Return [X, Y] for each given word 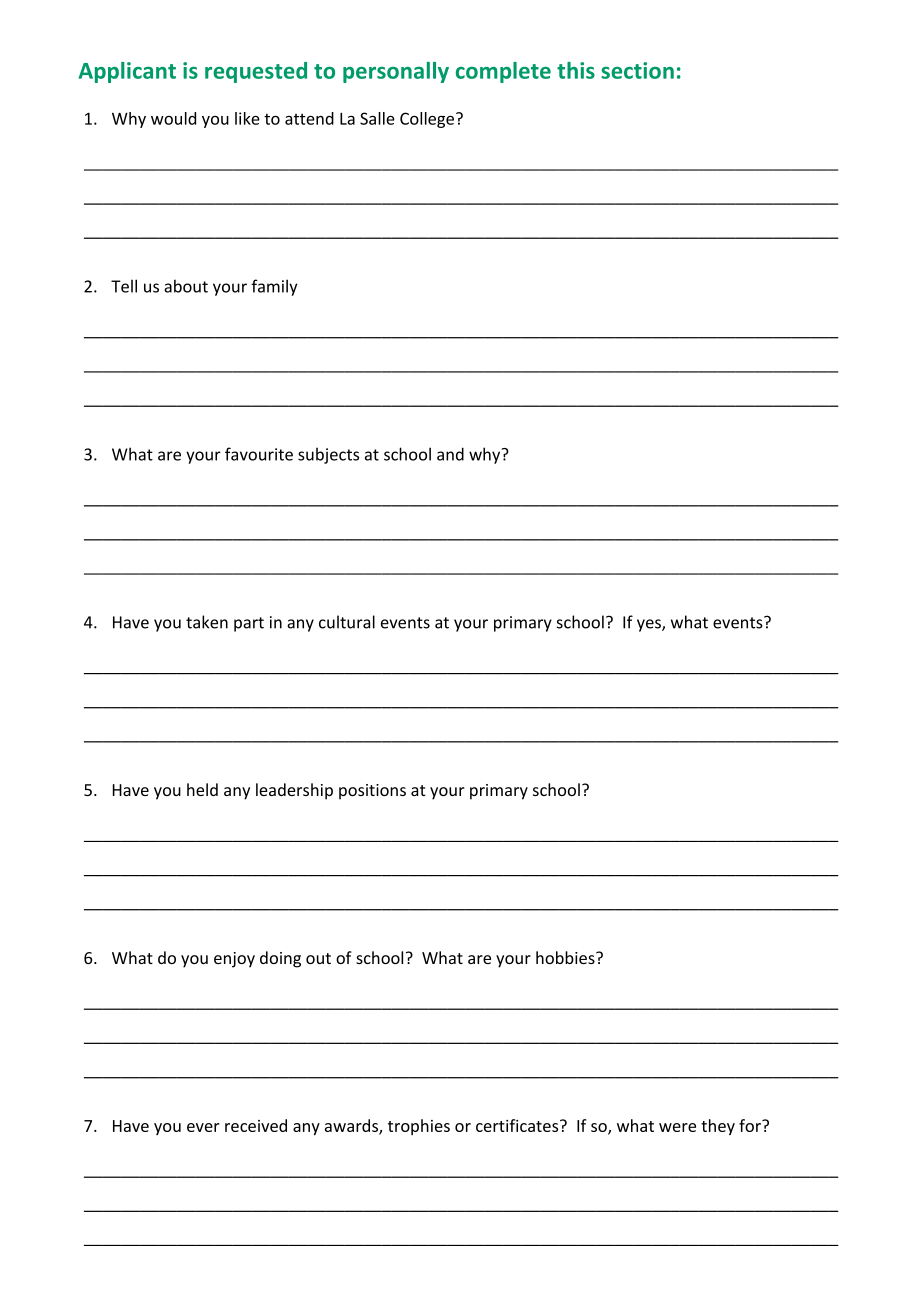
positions [372, 792]
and [450, 454]
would [173, 118]
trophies [419, 1127]
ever [203, 1127]
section [637, 70]
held [202, 789]
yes [650, 625]
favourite [259, 454]
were [677, 1127]
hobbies [566, 957]
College [428, 120]
